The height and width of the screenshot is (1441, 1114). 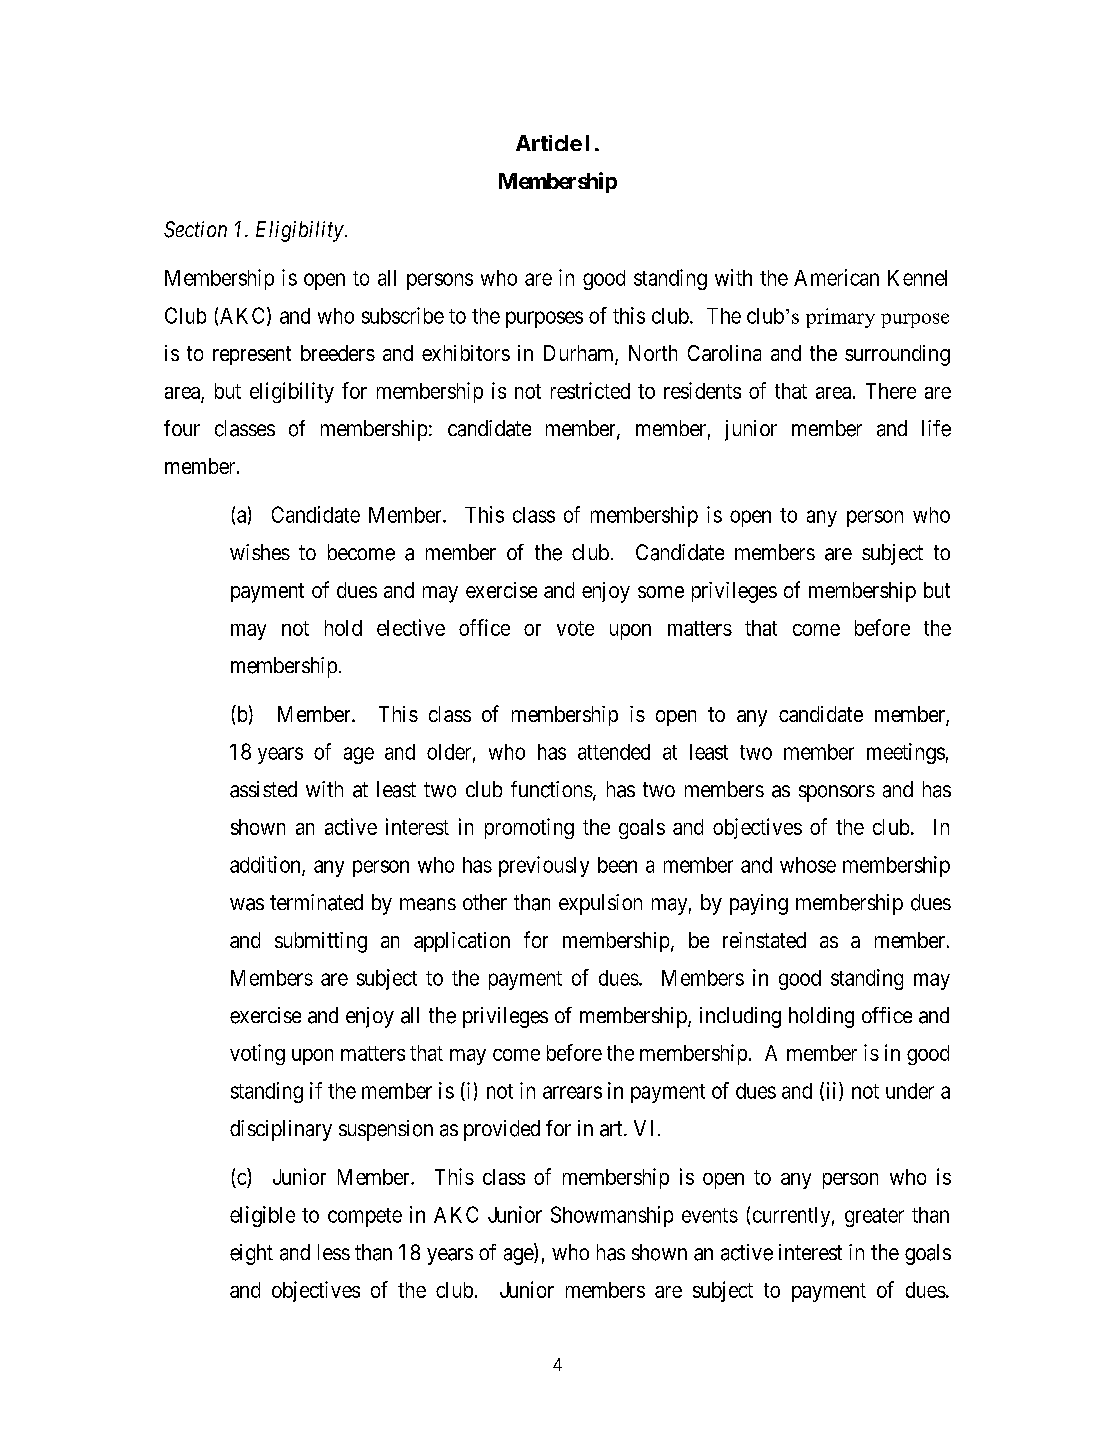 I want to click on Durham, so click(x=580, y=354).
